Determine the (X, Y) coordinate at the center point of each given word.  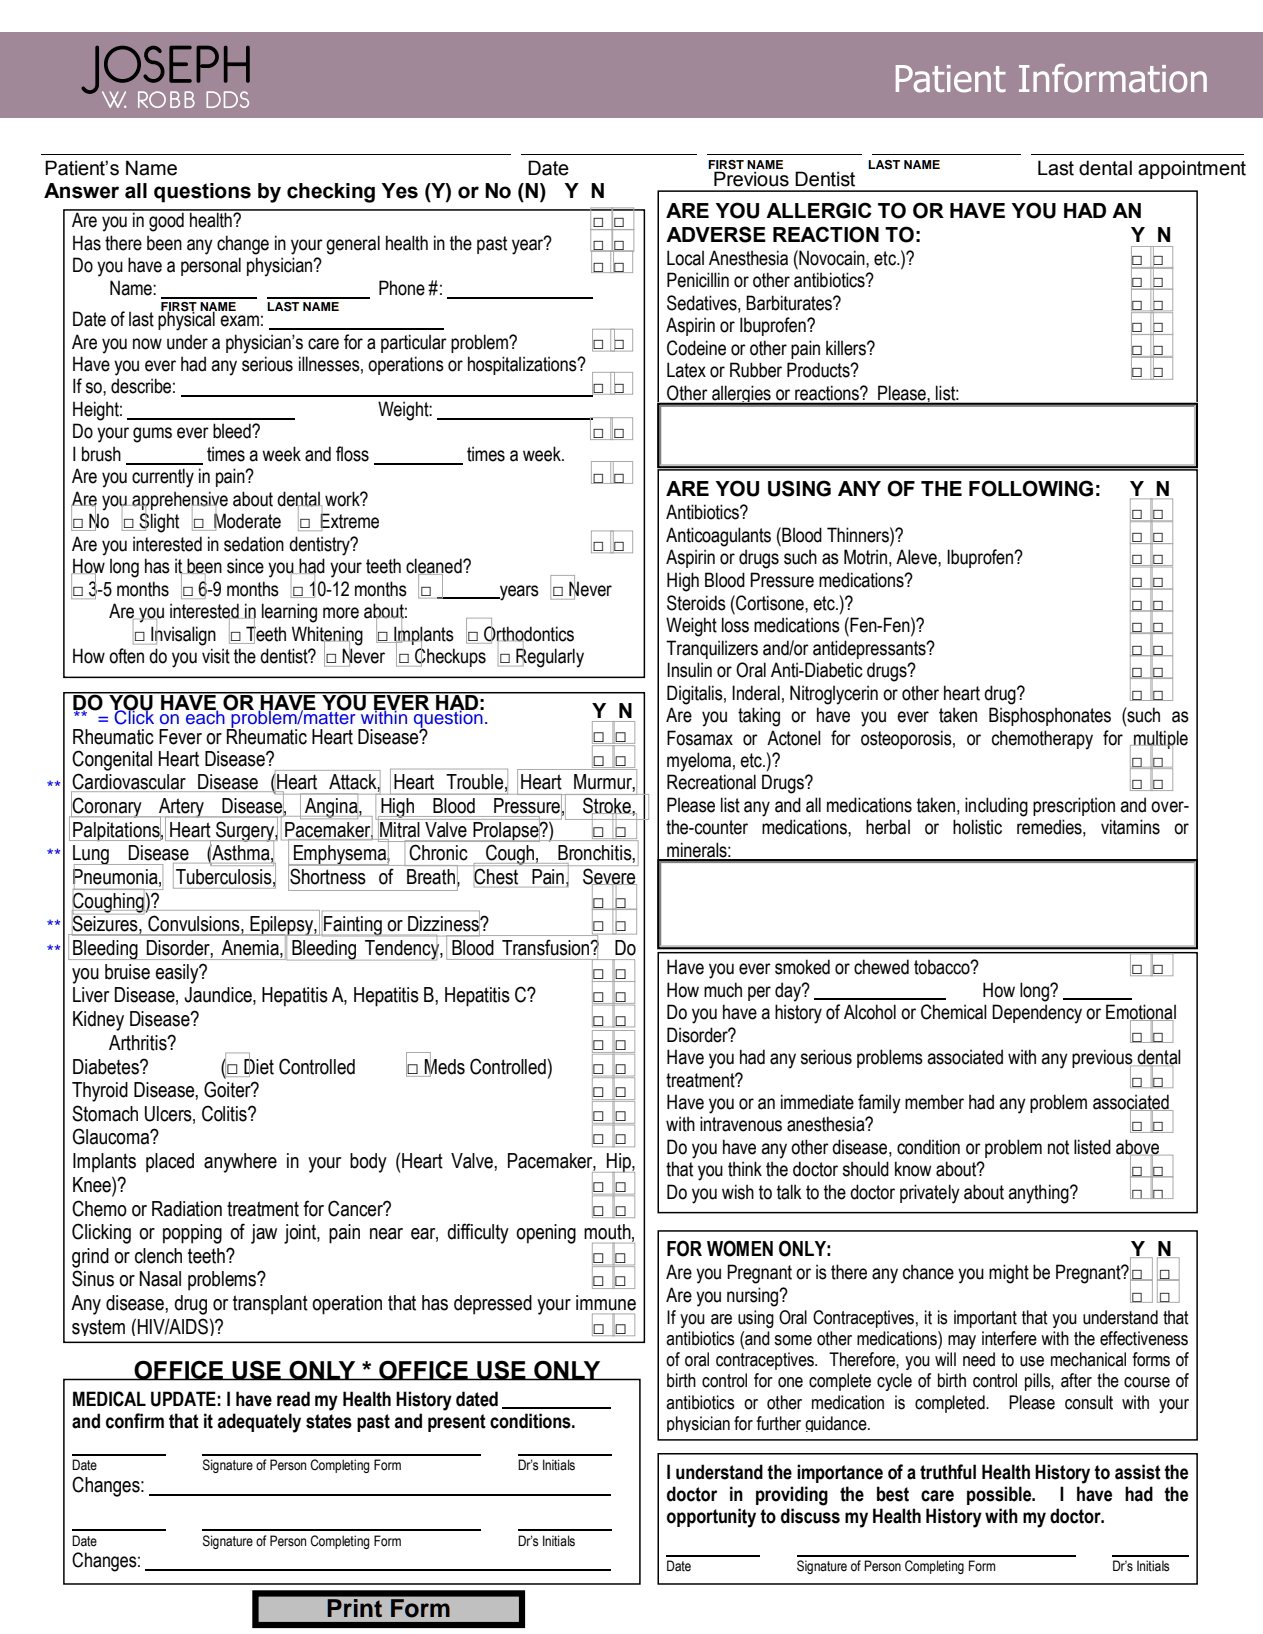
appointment (1192, 169)
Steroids (696, 603)
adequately (259, 1423)
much (723, 990)
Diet (259, 1066)
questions (202, 193)
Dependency (1037, 1014)
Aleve (917, 557)
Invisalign (182, 635)
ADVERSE (716, 234)
